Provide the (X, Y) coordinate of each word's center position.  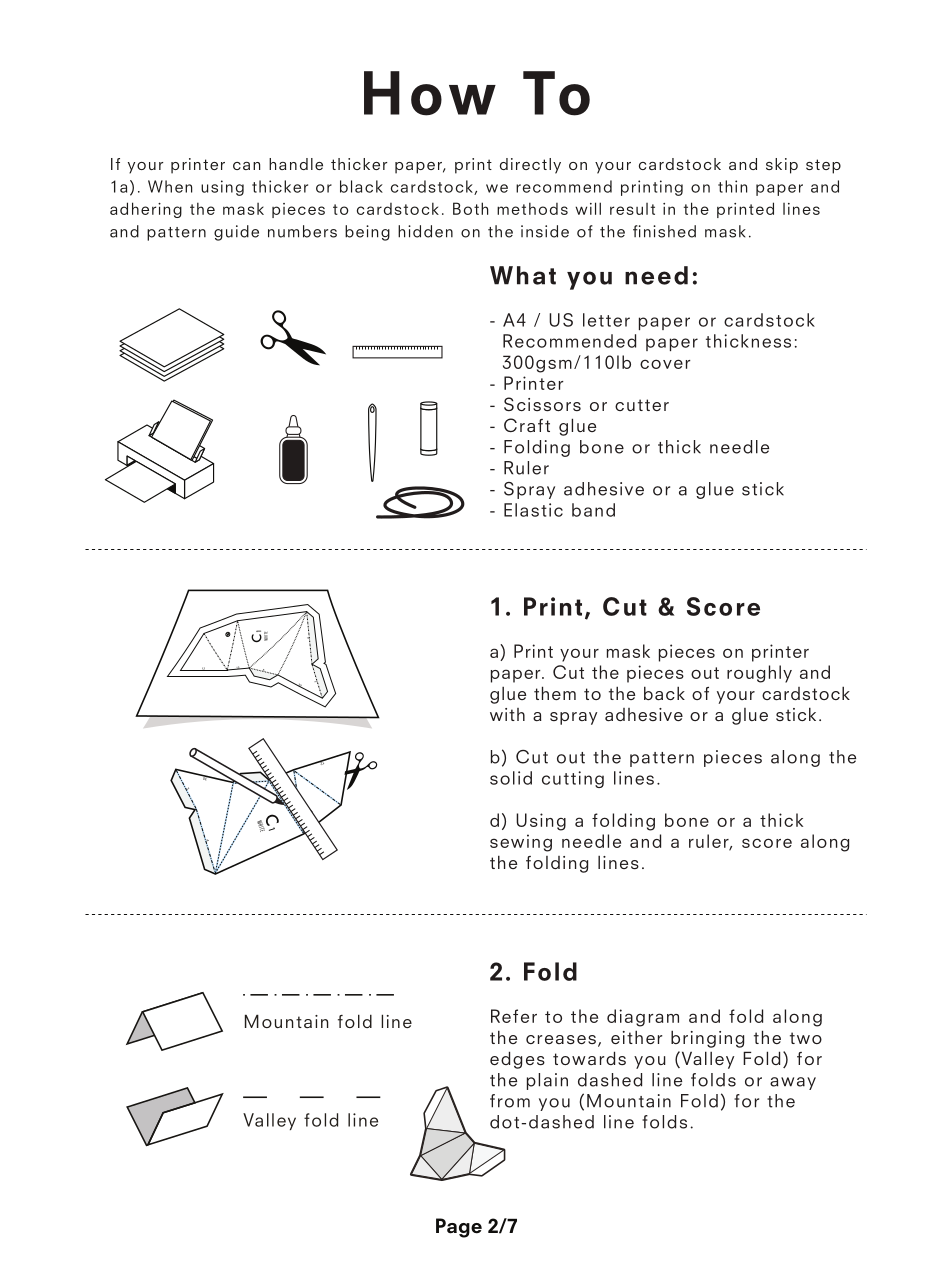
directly (530, 166)
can (246, 166)
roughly (759, 674)
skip (782, 166)
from (510, 1101)
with (507, 714)
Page (459, 1228)
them (555, 693)
